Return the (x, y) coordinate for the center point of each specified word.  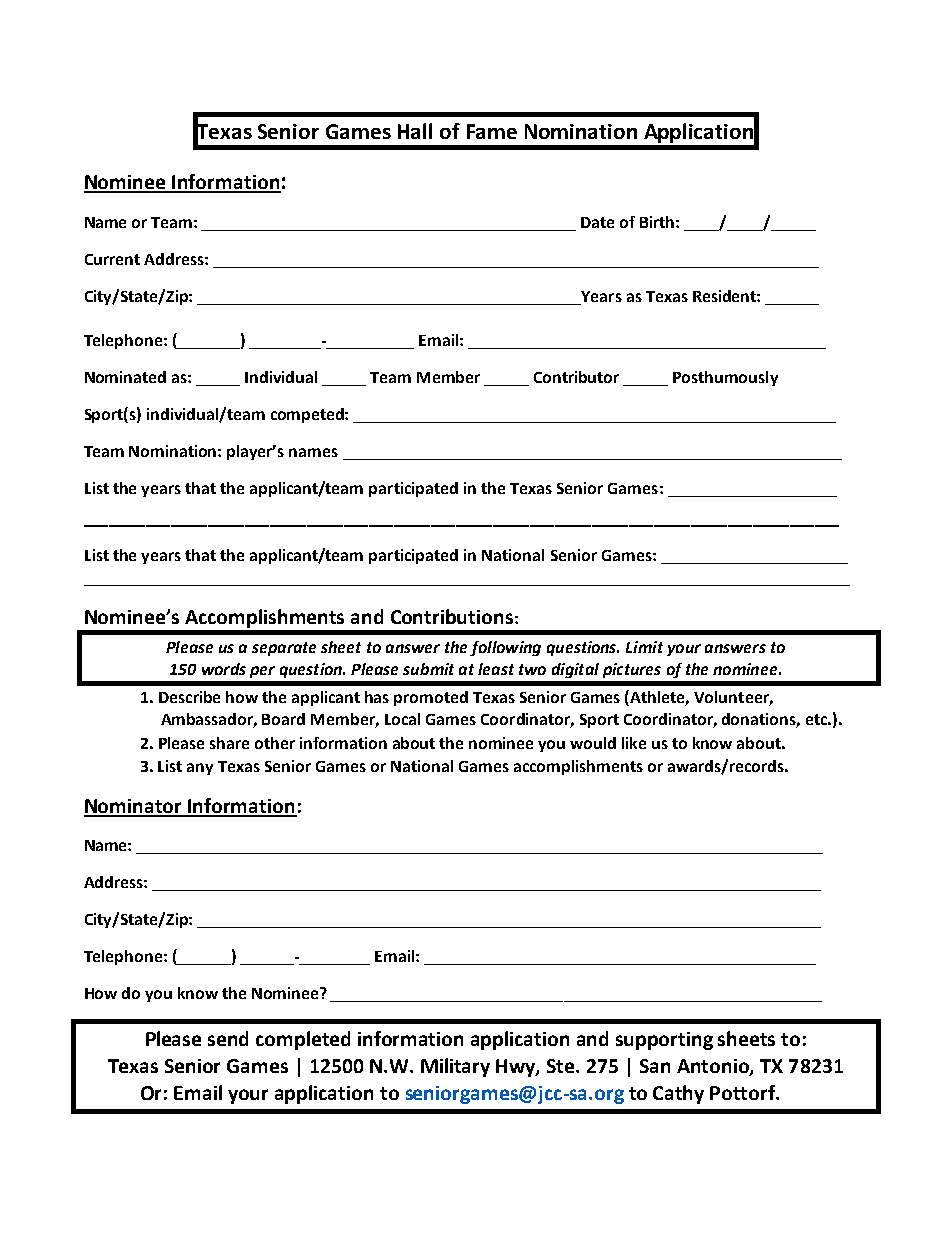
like (634, 743)
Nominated (125, 377)
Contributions (453, 616)
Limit (644, 647)
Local (402, 719)
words (224, 669)
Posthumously (725, 378)
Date (597, 222)
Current (112, 259)
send (228, 1038)
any (200, 769)
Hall (415, 131)
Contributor (576, 377)
